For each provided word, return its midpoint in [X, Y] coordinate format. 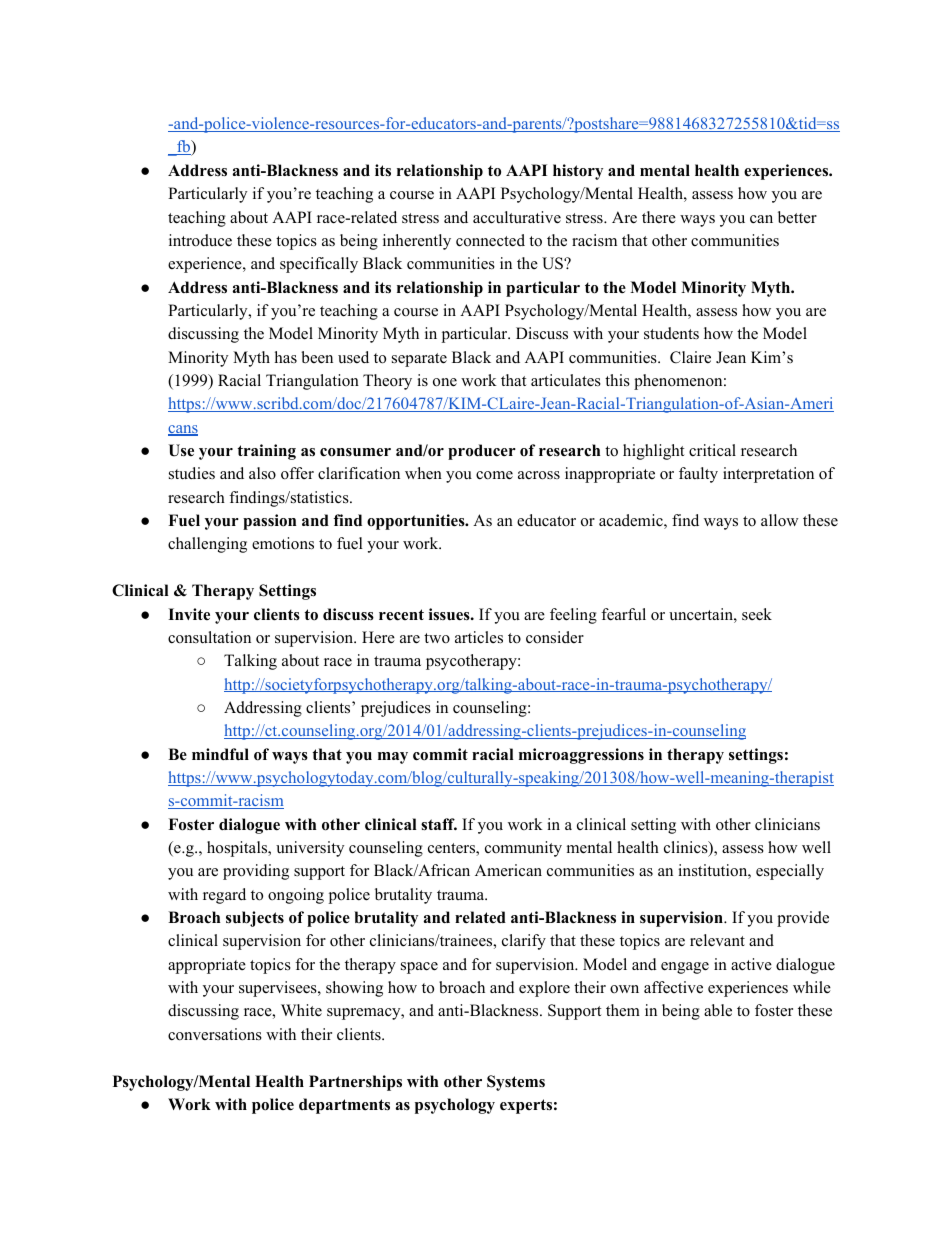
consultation [209, 637]
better [797, 217]
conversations [215, 1034]
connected [490, 240]
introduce [200, 240]
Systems [516, 1083]
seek [757, 614]
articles [479, 637]
